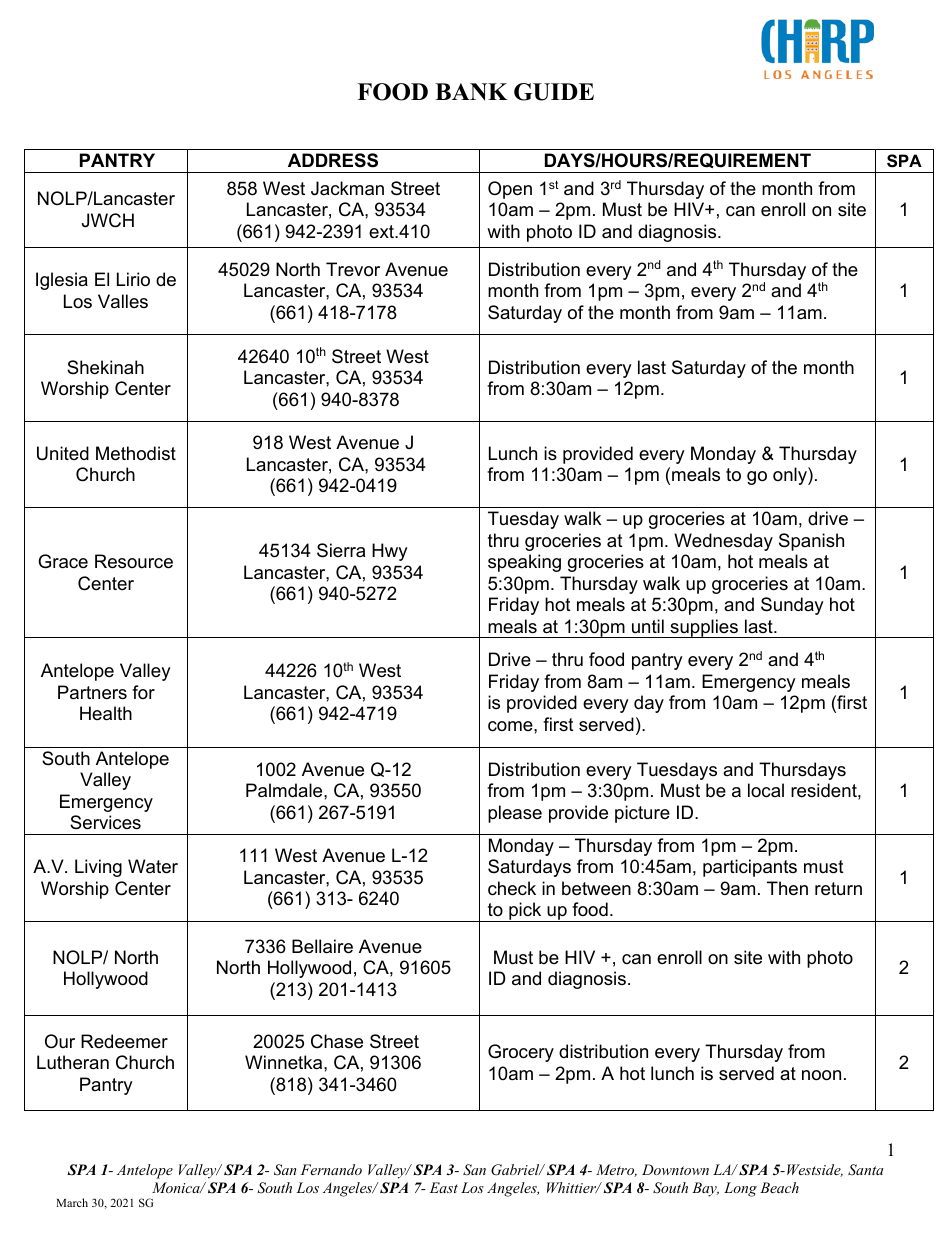 This screenshot has height=1233, width=952. I want to click on speaking, so click(524, 563).
